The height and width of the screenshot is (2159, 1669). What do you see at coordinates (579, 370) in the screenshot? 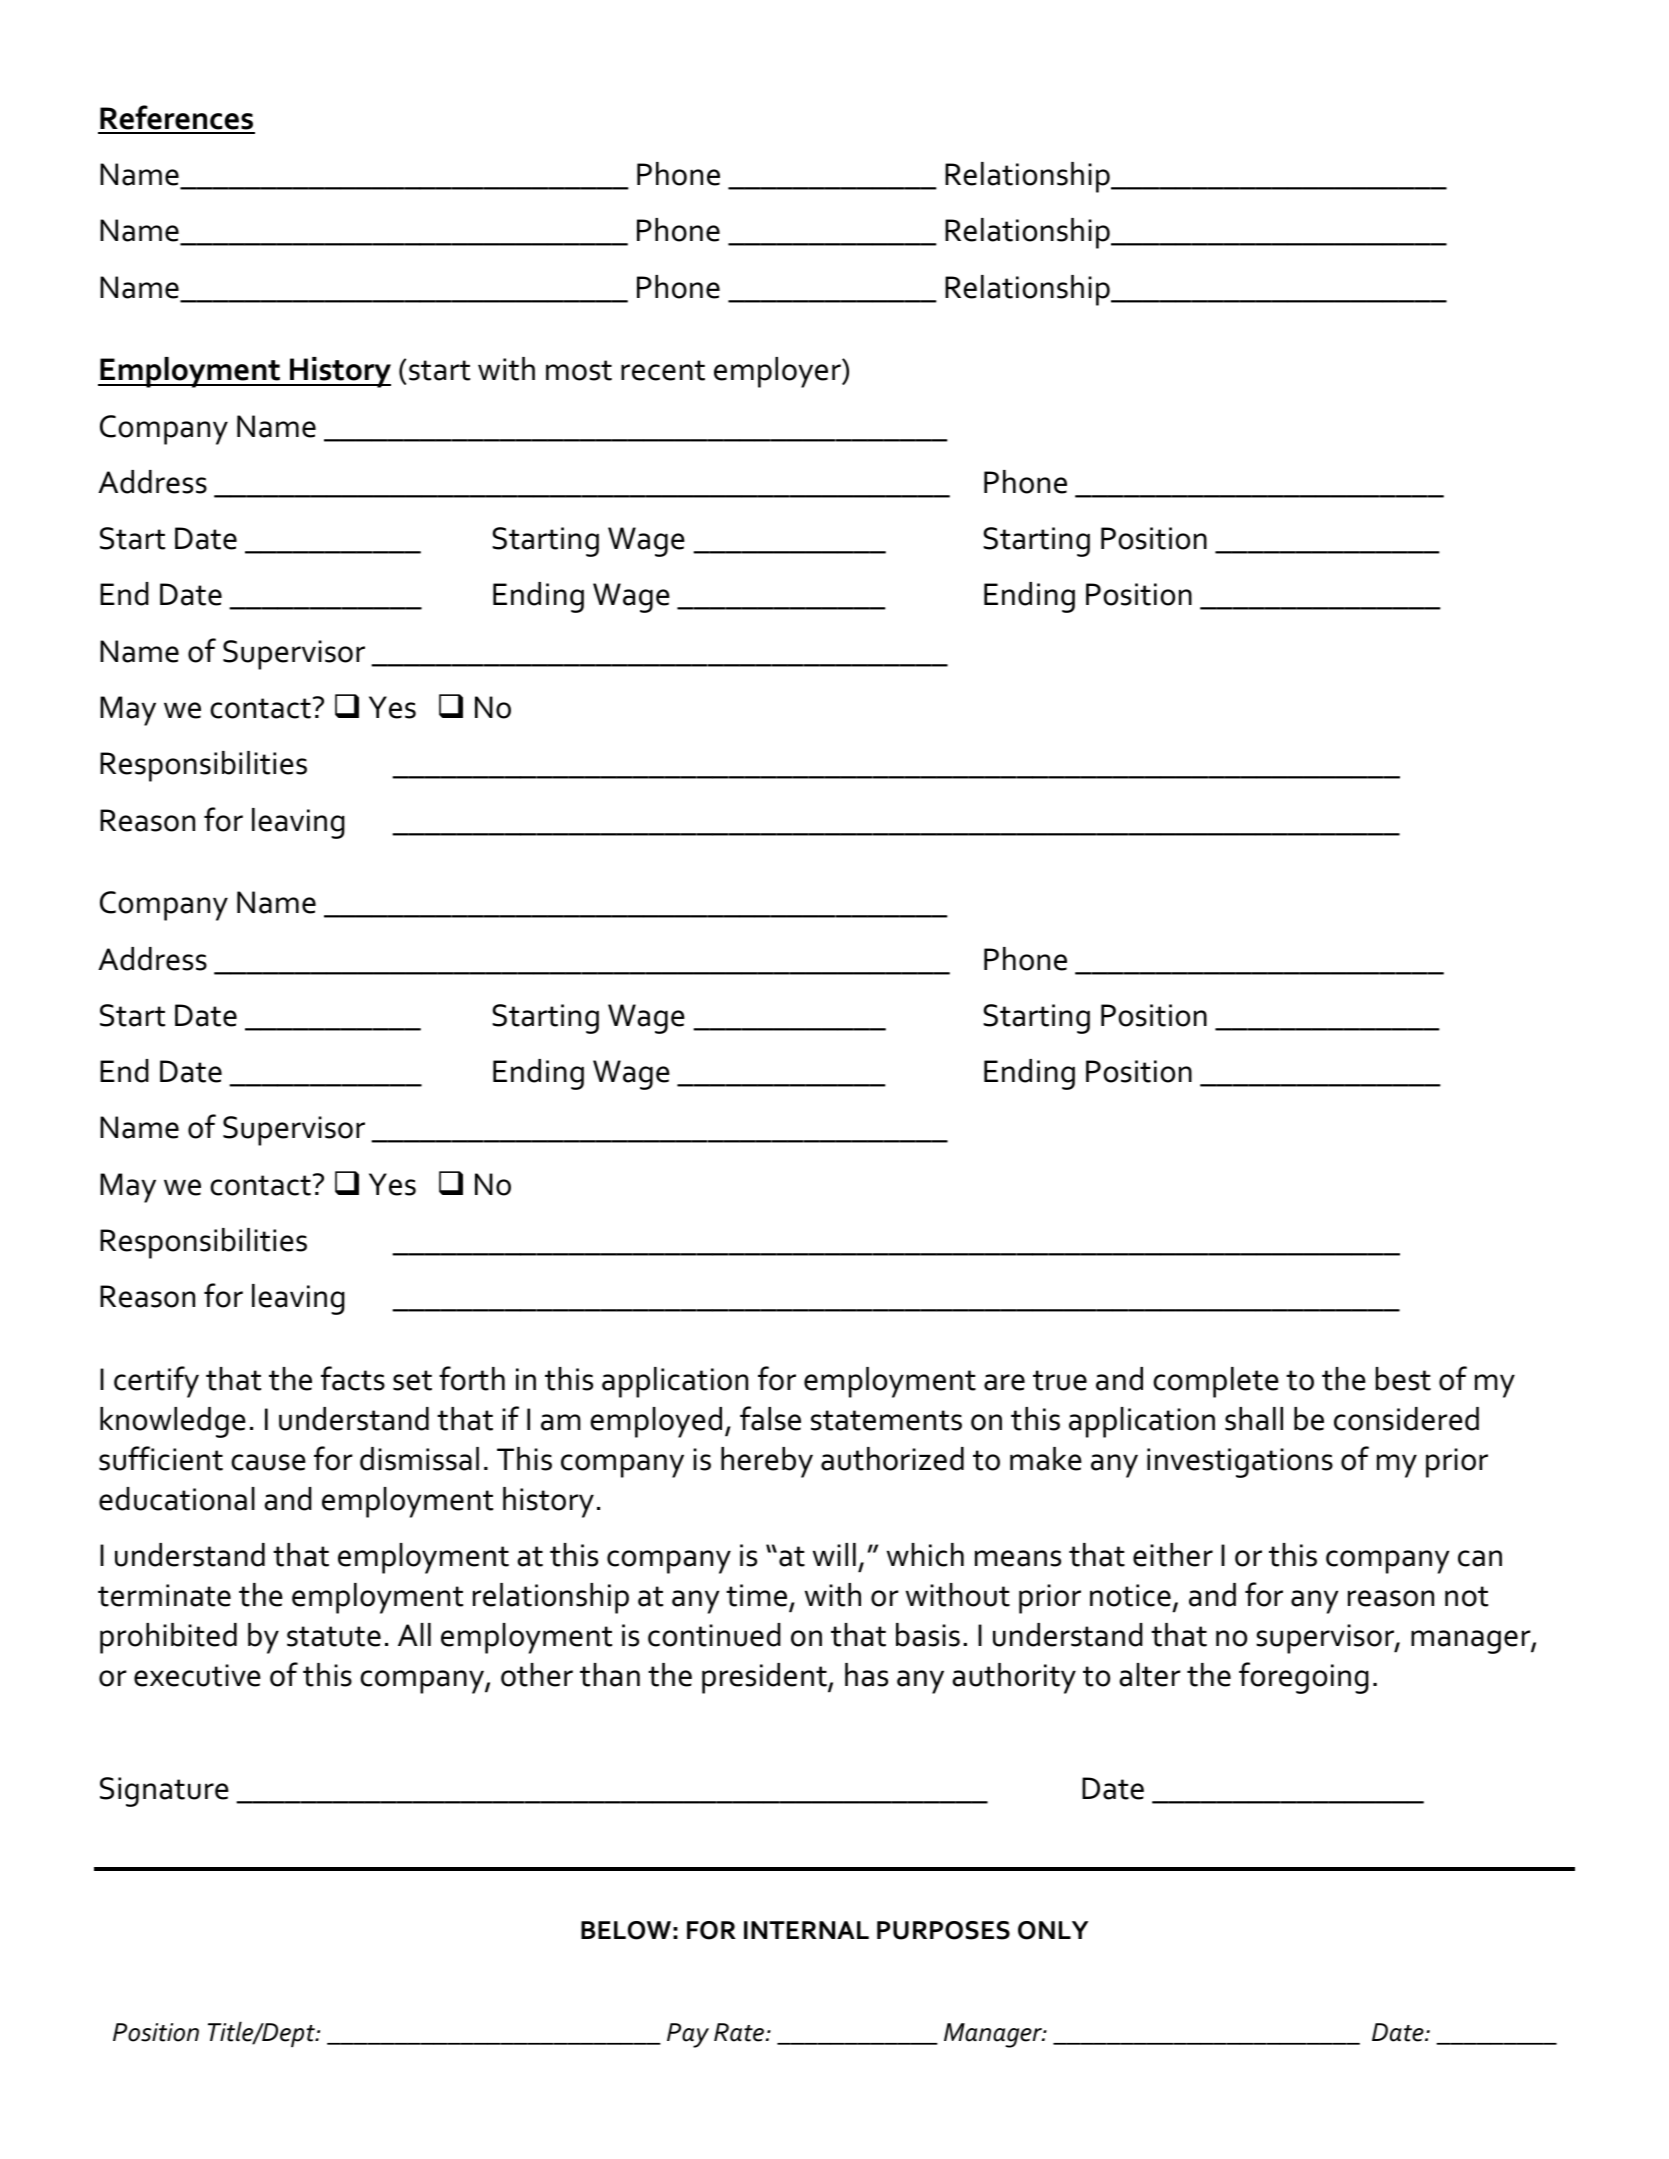
I see `most` at bounding box center [579, 370].
